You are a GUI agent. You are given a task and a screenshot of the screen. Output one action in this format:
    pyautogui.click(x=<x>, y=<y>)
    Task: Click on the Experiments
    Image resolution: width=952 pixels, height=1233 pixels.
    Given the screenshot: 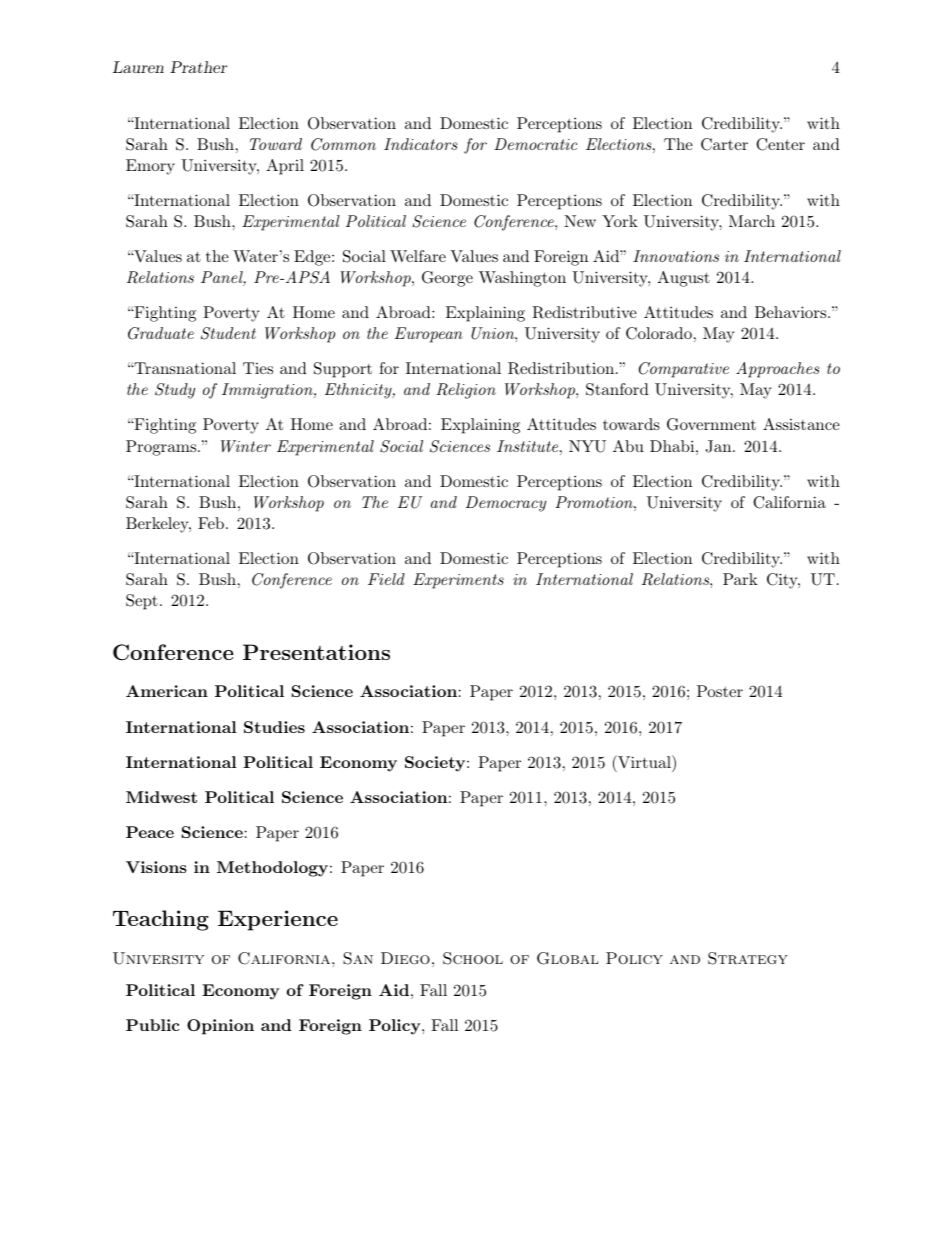 What is the action you would take?
    pyautogui.click(x=458, y=581)
